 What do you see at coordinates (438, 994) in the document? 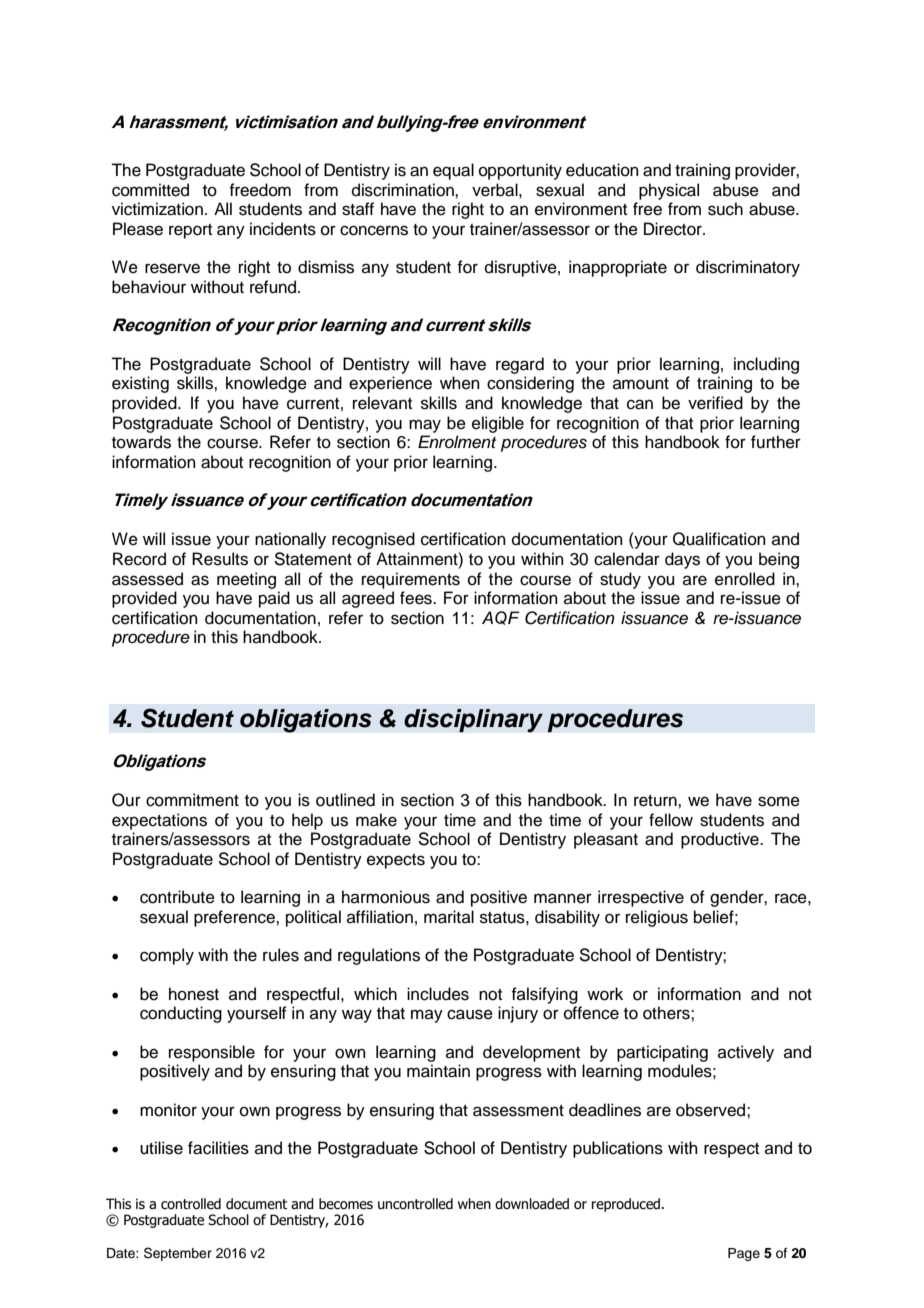
I see `includes` at bounding box center [438, 994].
